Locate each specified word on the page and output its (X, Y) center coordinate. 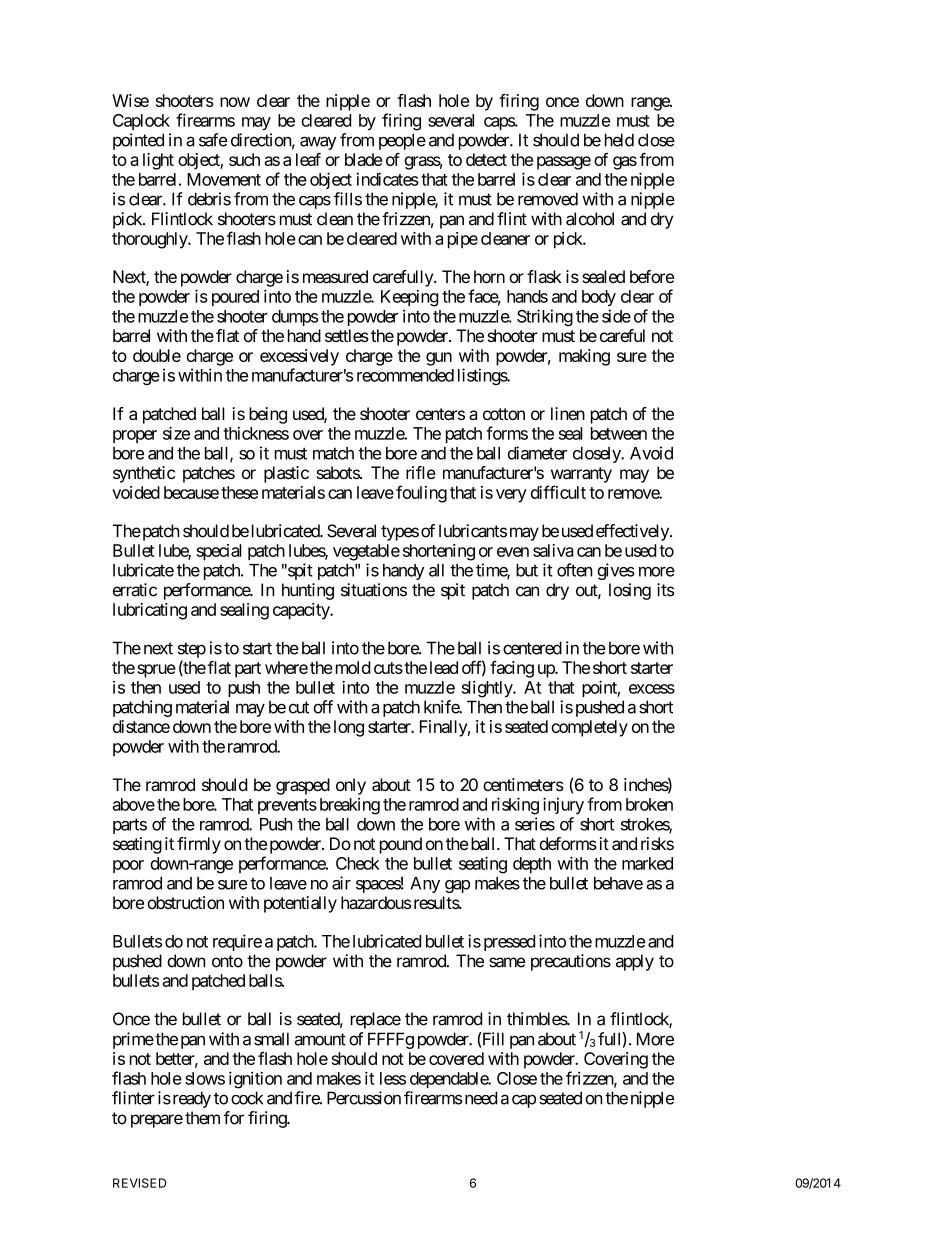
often (575, 570)
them (202, 1118)
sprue (157, 671)
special (219, 552)
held (619, 140)
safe (213, 140)
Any (425, 885)
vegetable (366, 552)
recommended (405, 375)
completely (589, 728)
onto (227, 961)
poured (235, 298)
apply (635, 962)
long (349, 728)
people (402, 141)
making (584, 357)
